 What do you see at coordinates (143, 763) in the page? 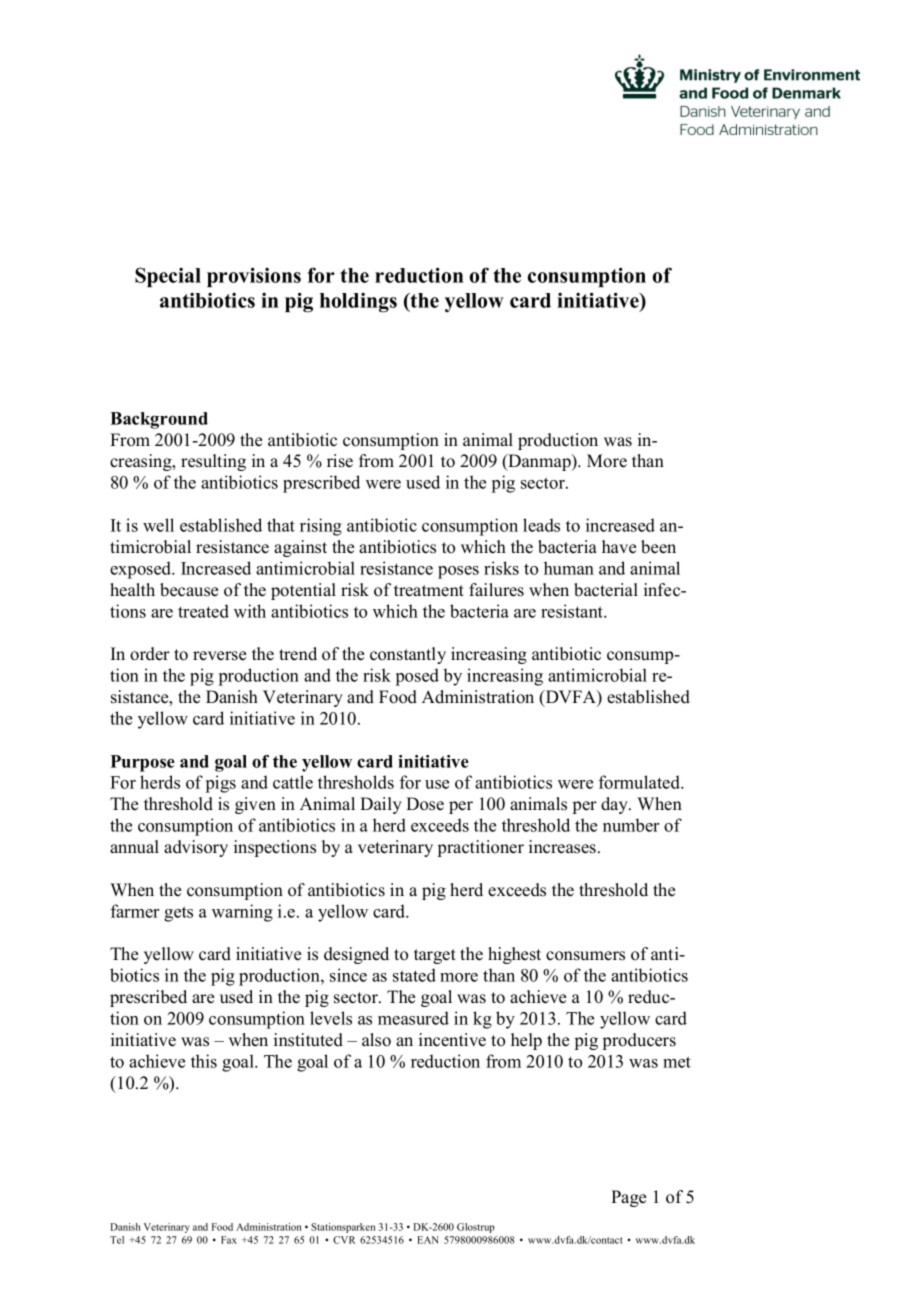
I see `Purpose` at bounding box center [143, 763].
